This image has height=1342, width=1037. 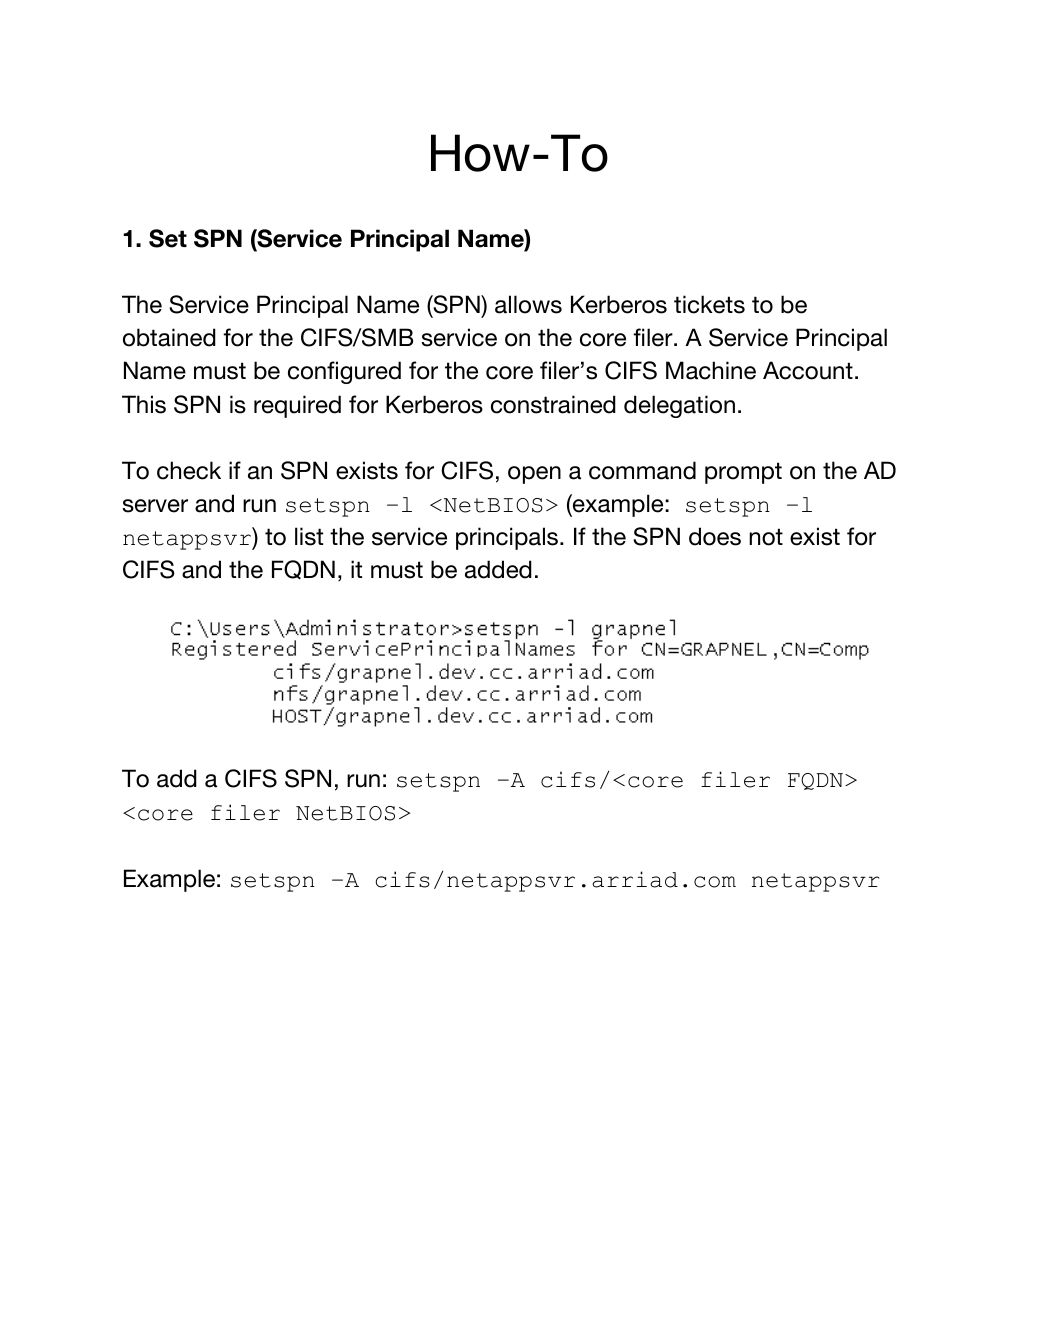 I want to click on added, so click(x=498, y=569).
